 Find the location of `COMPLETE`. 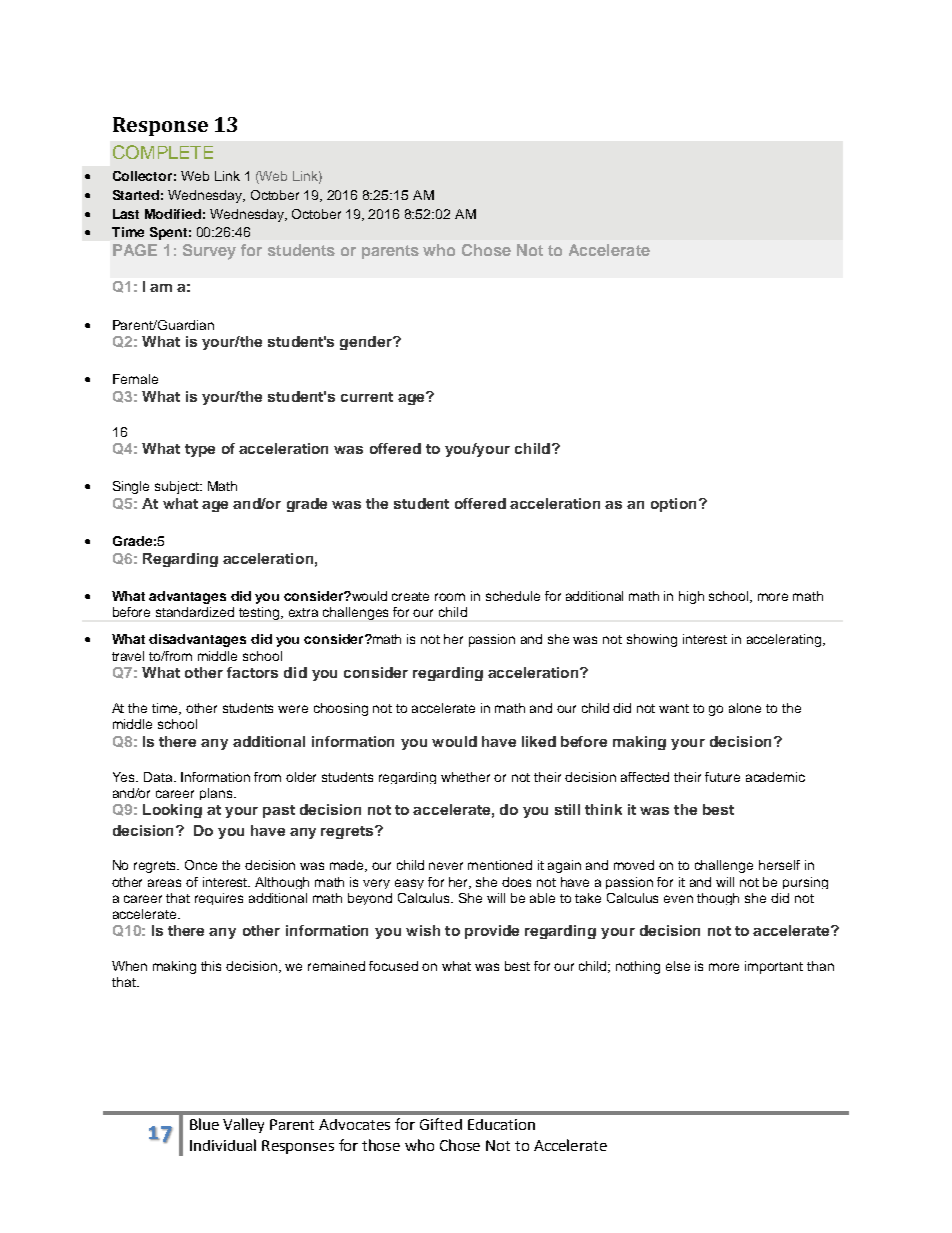

COMPLETE is located at coordinates (163, 152).
